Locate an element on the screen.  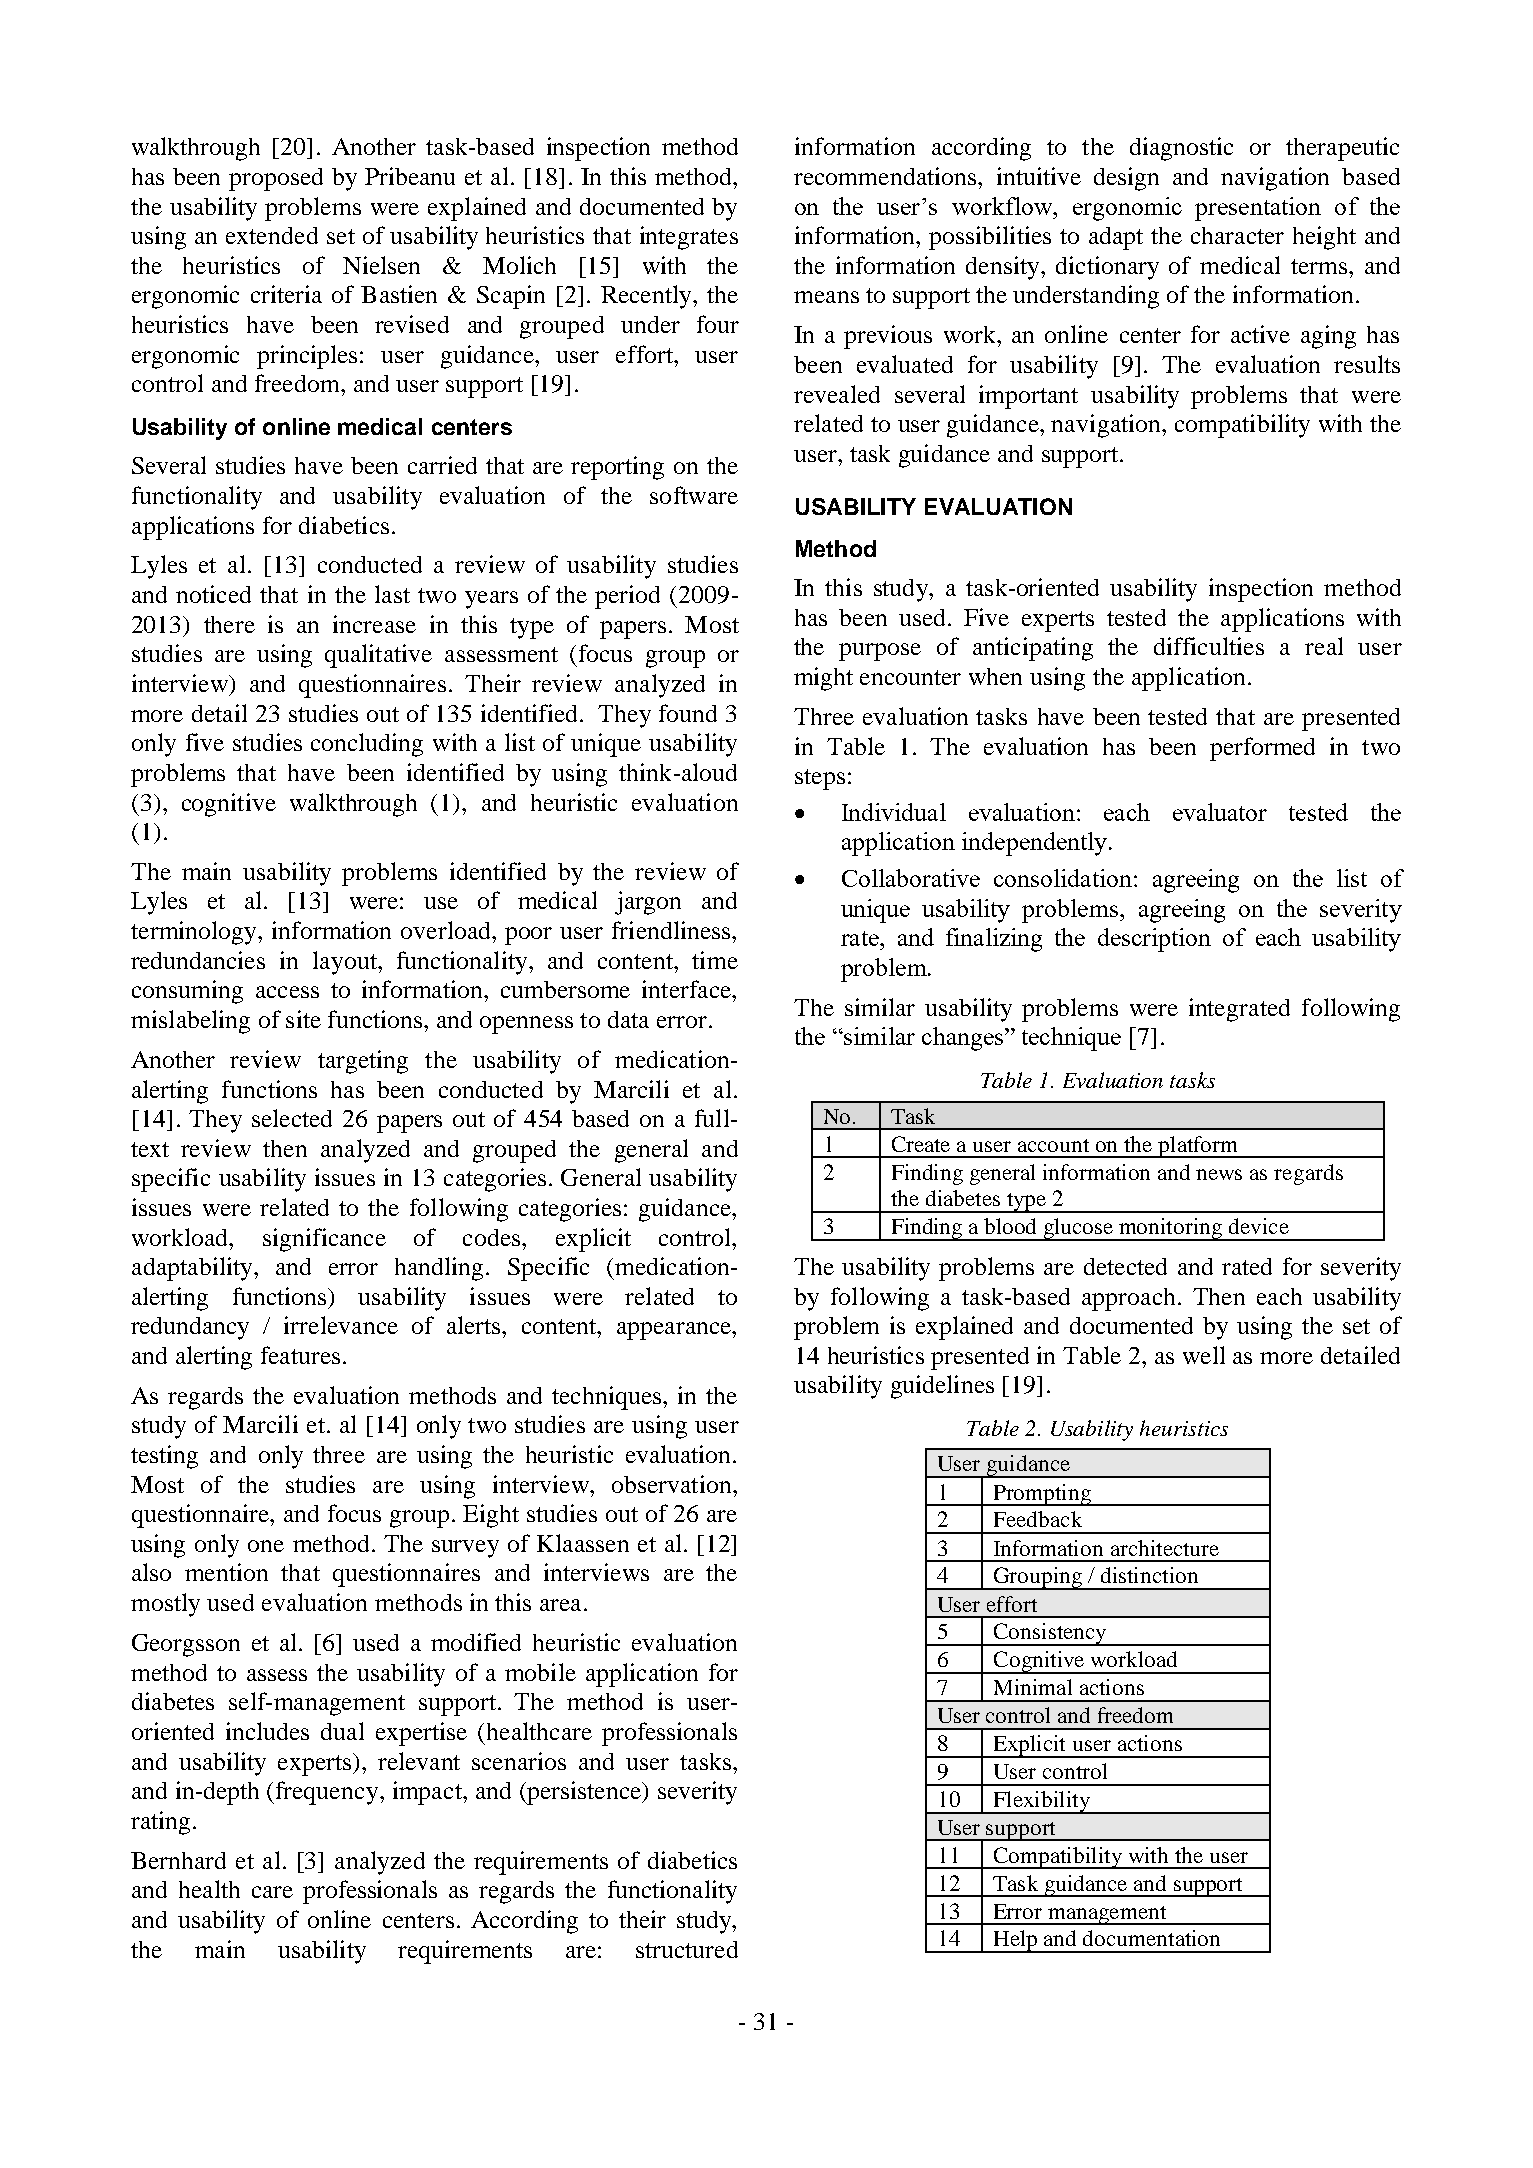
site is located at coordinates (303, 1019).
